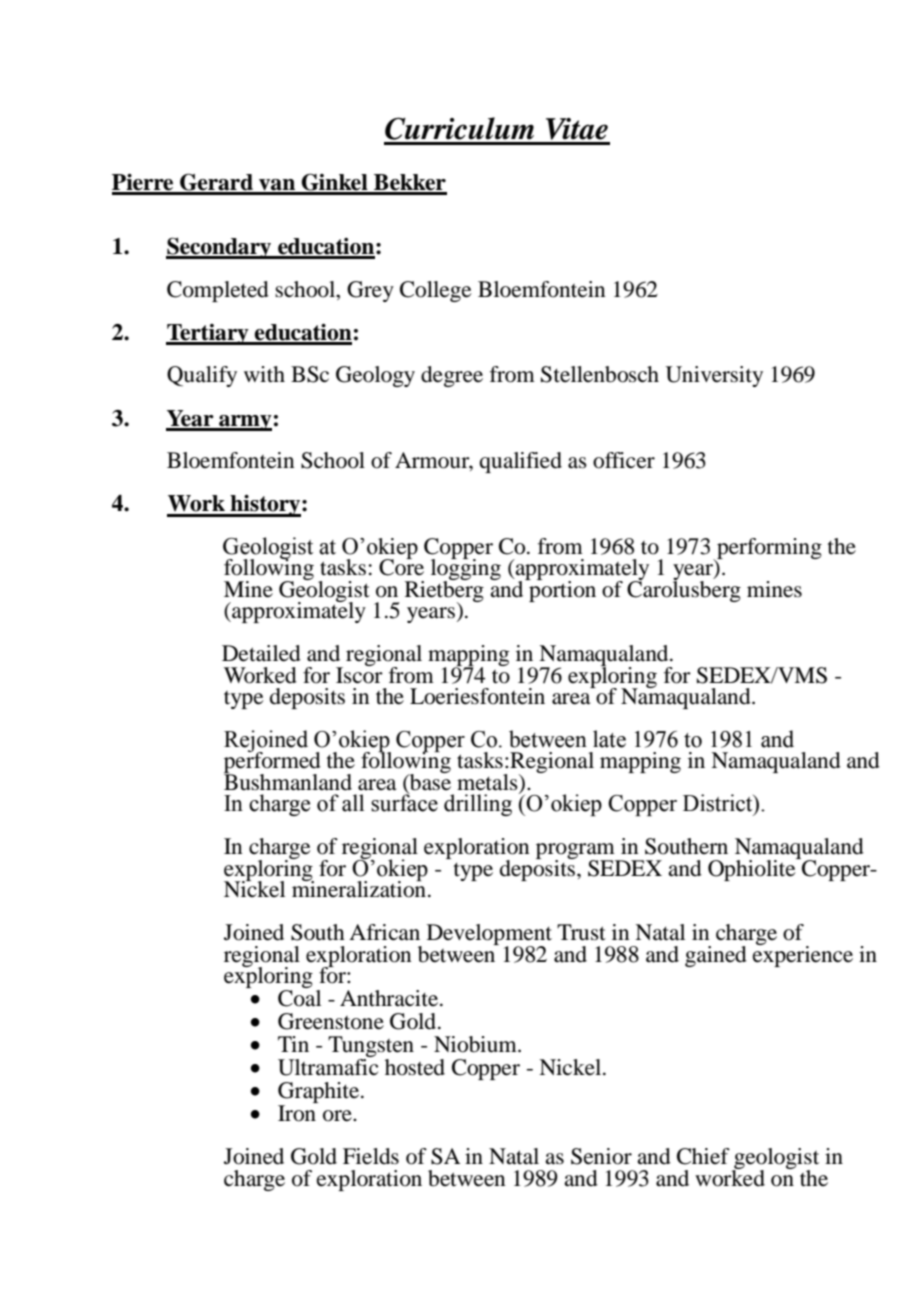 This page has height=1308, width=924. I want to click on University, so click(714, 376).
